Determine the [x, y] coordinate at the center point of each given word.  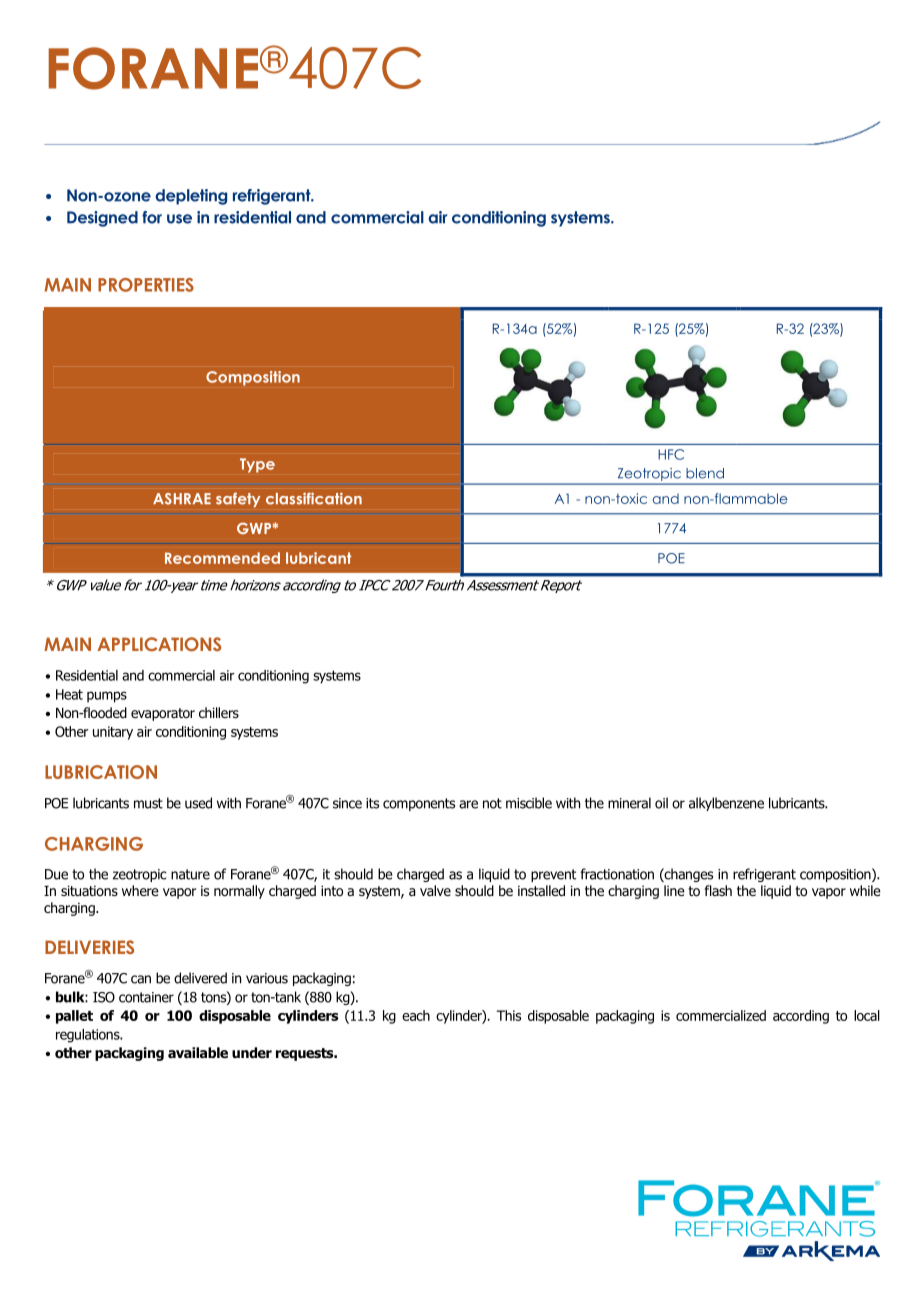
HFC [671, 454]
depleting [191, 197]
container [146, 997]
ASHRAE [182, 499]
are [468, 804]
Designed [102, 219]
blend [705, 473]
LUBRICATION [101, 772]
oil [661, 803]
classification [314, 498]
